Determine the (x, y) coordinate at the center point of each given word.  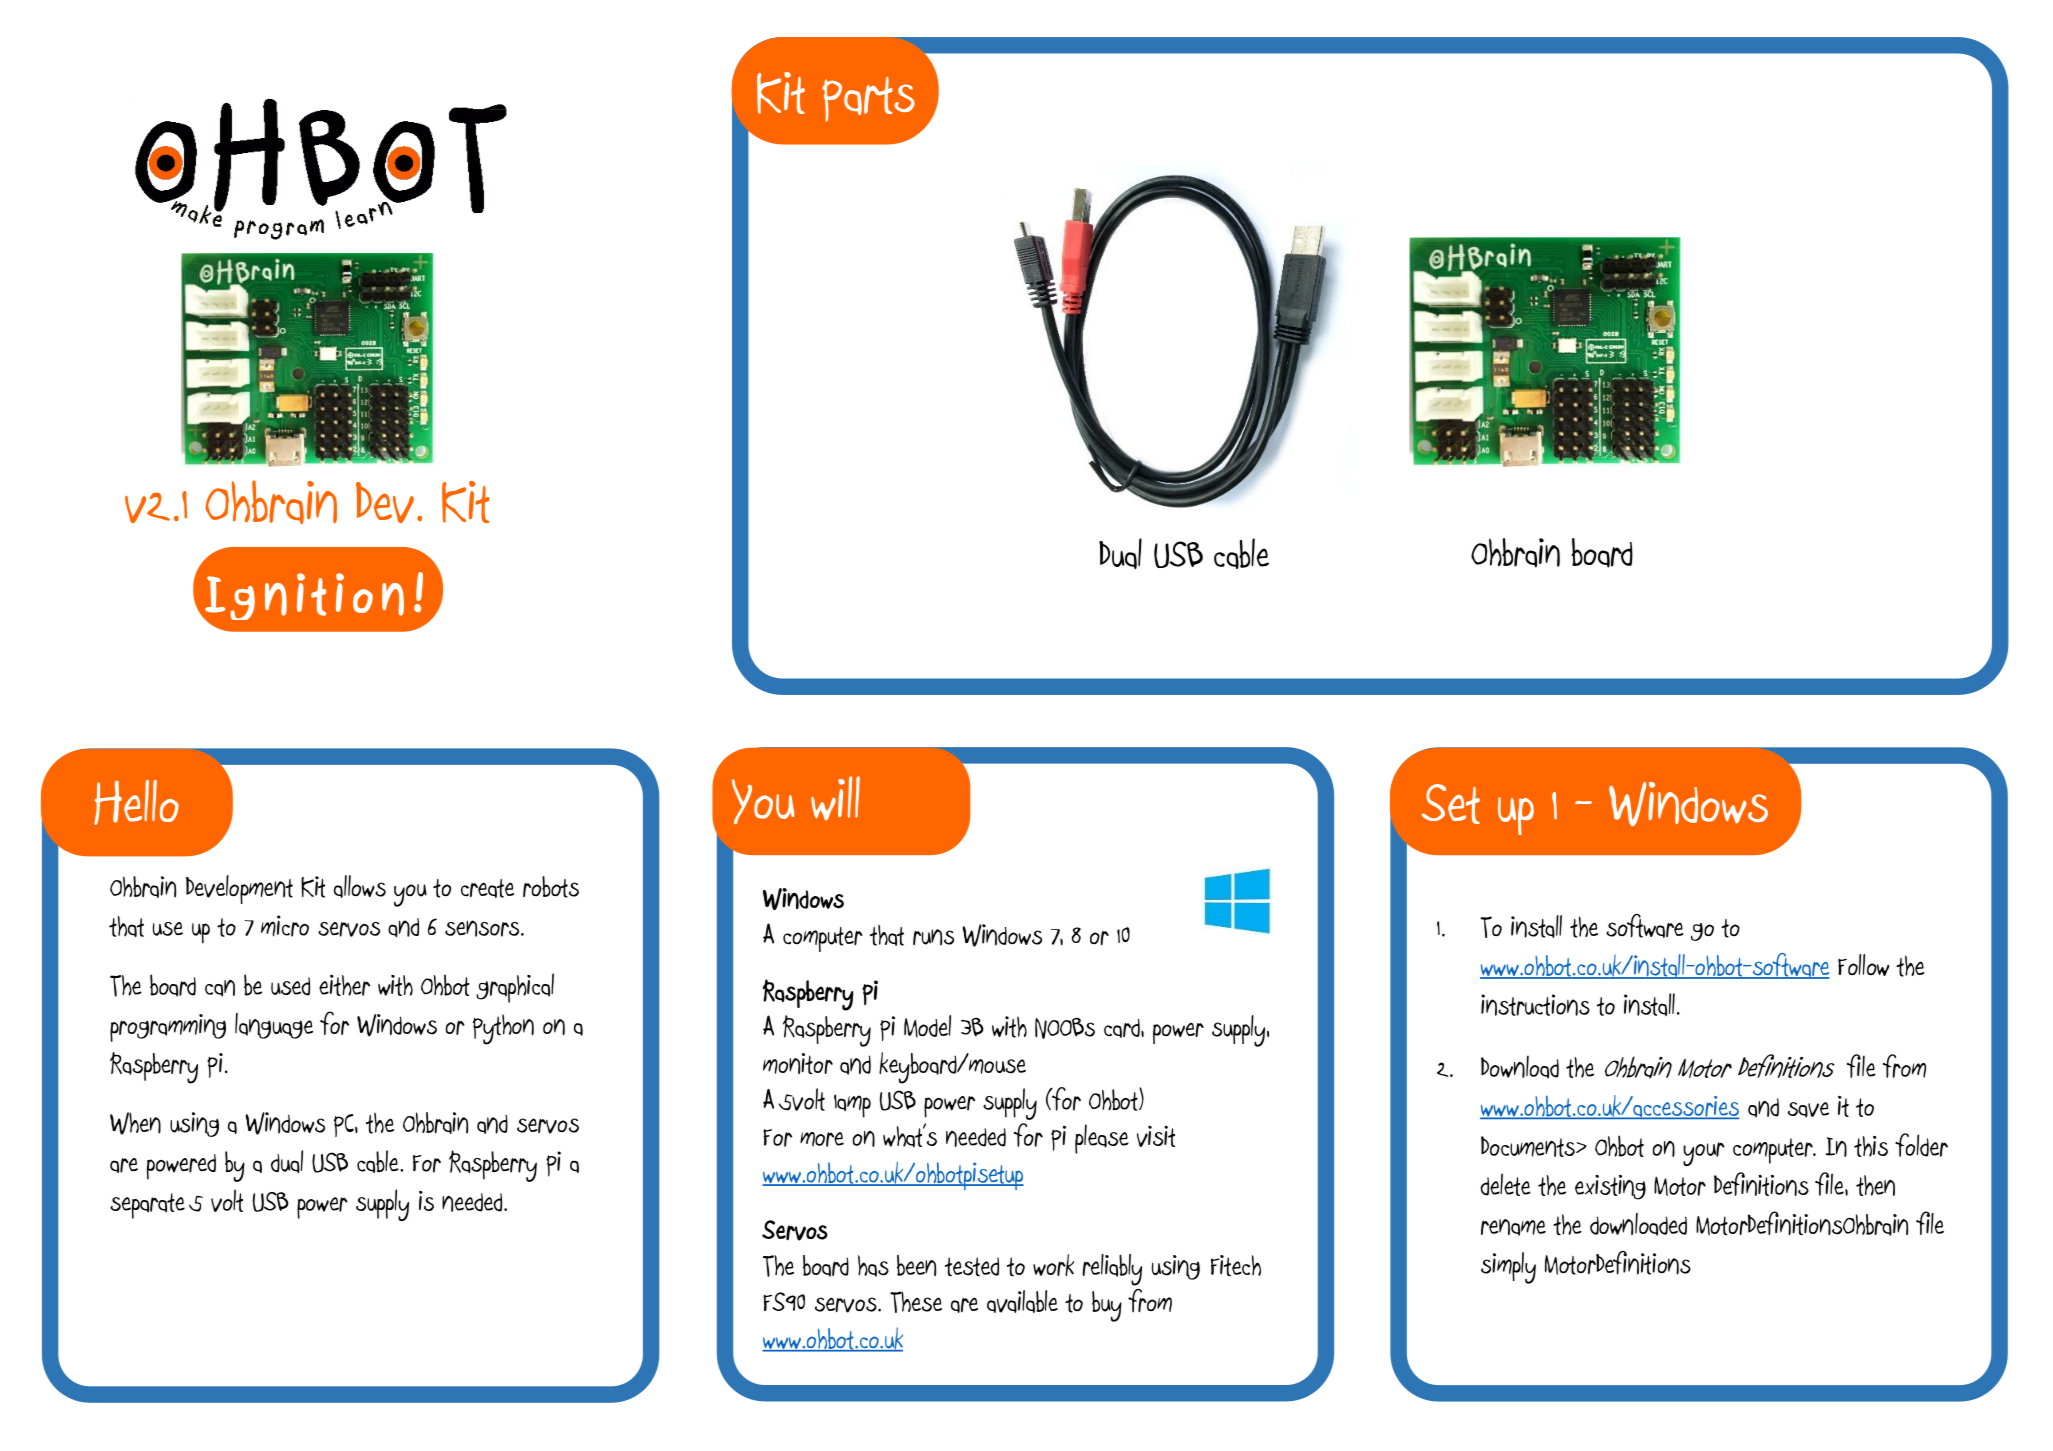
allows (360, 886)
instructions (1535, 1005)
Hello (136, 802)
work (1053, 1265)
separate (147, 1206)
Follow (1863, 965)
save (1808, 1110)
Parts (868, 99)
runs (933, 937)
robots (551, 887)
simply (1508, 1268)
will (835, 798)
